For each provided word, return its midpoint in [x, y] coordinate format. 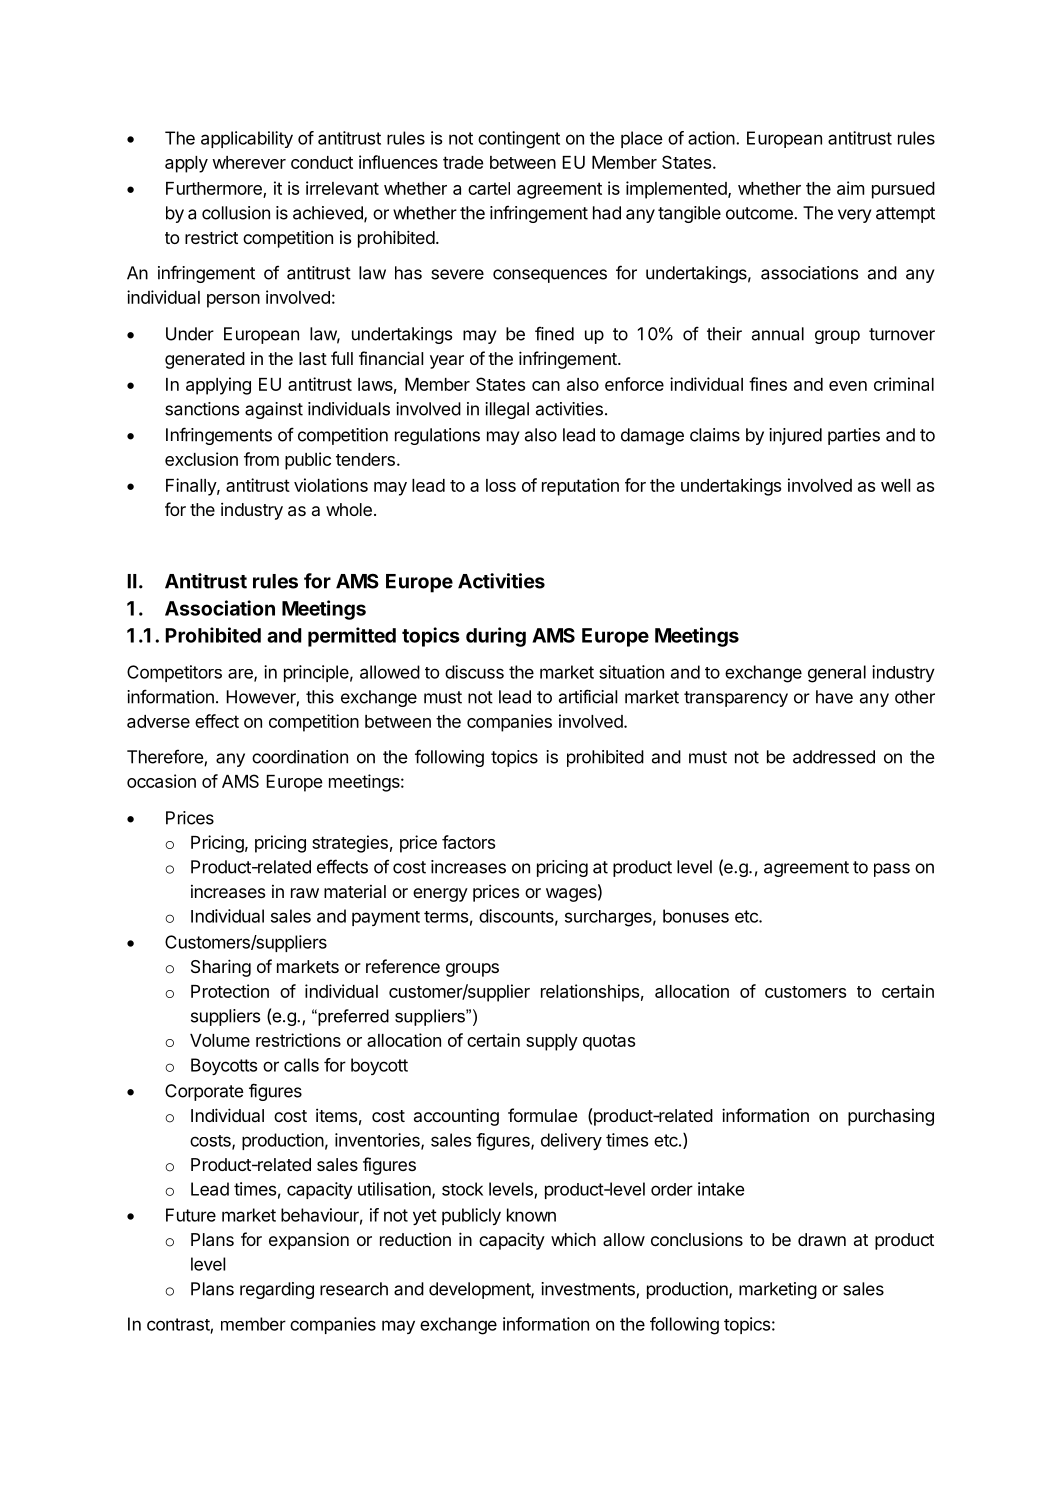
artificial [588, 696]
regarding [277, 1290]
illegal [507, 410]
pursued [903, 190]
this [320, 697]
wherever [249, 162]
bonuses [696, 916]
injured [795, 436]
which [573, 1239]
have [834, 697]
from [261, 459]
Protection [230, 991]
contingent [519, 140]
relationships [590, 993]
